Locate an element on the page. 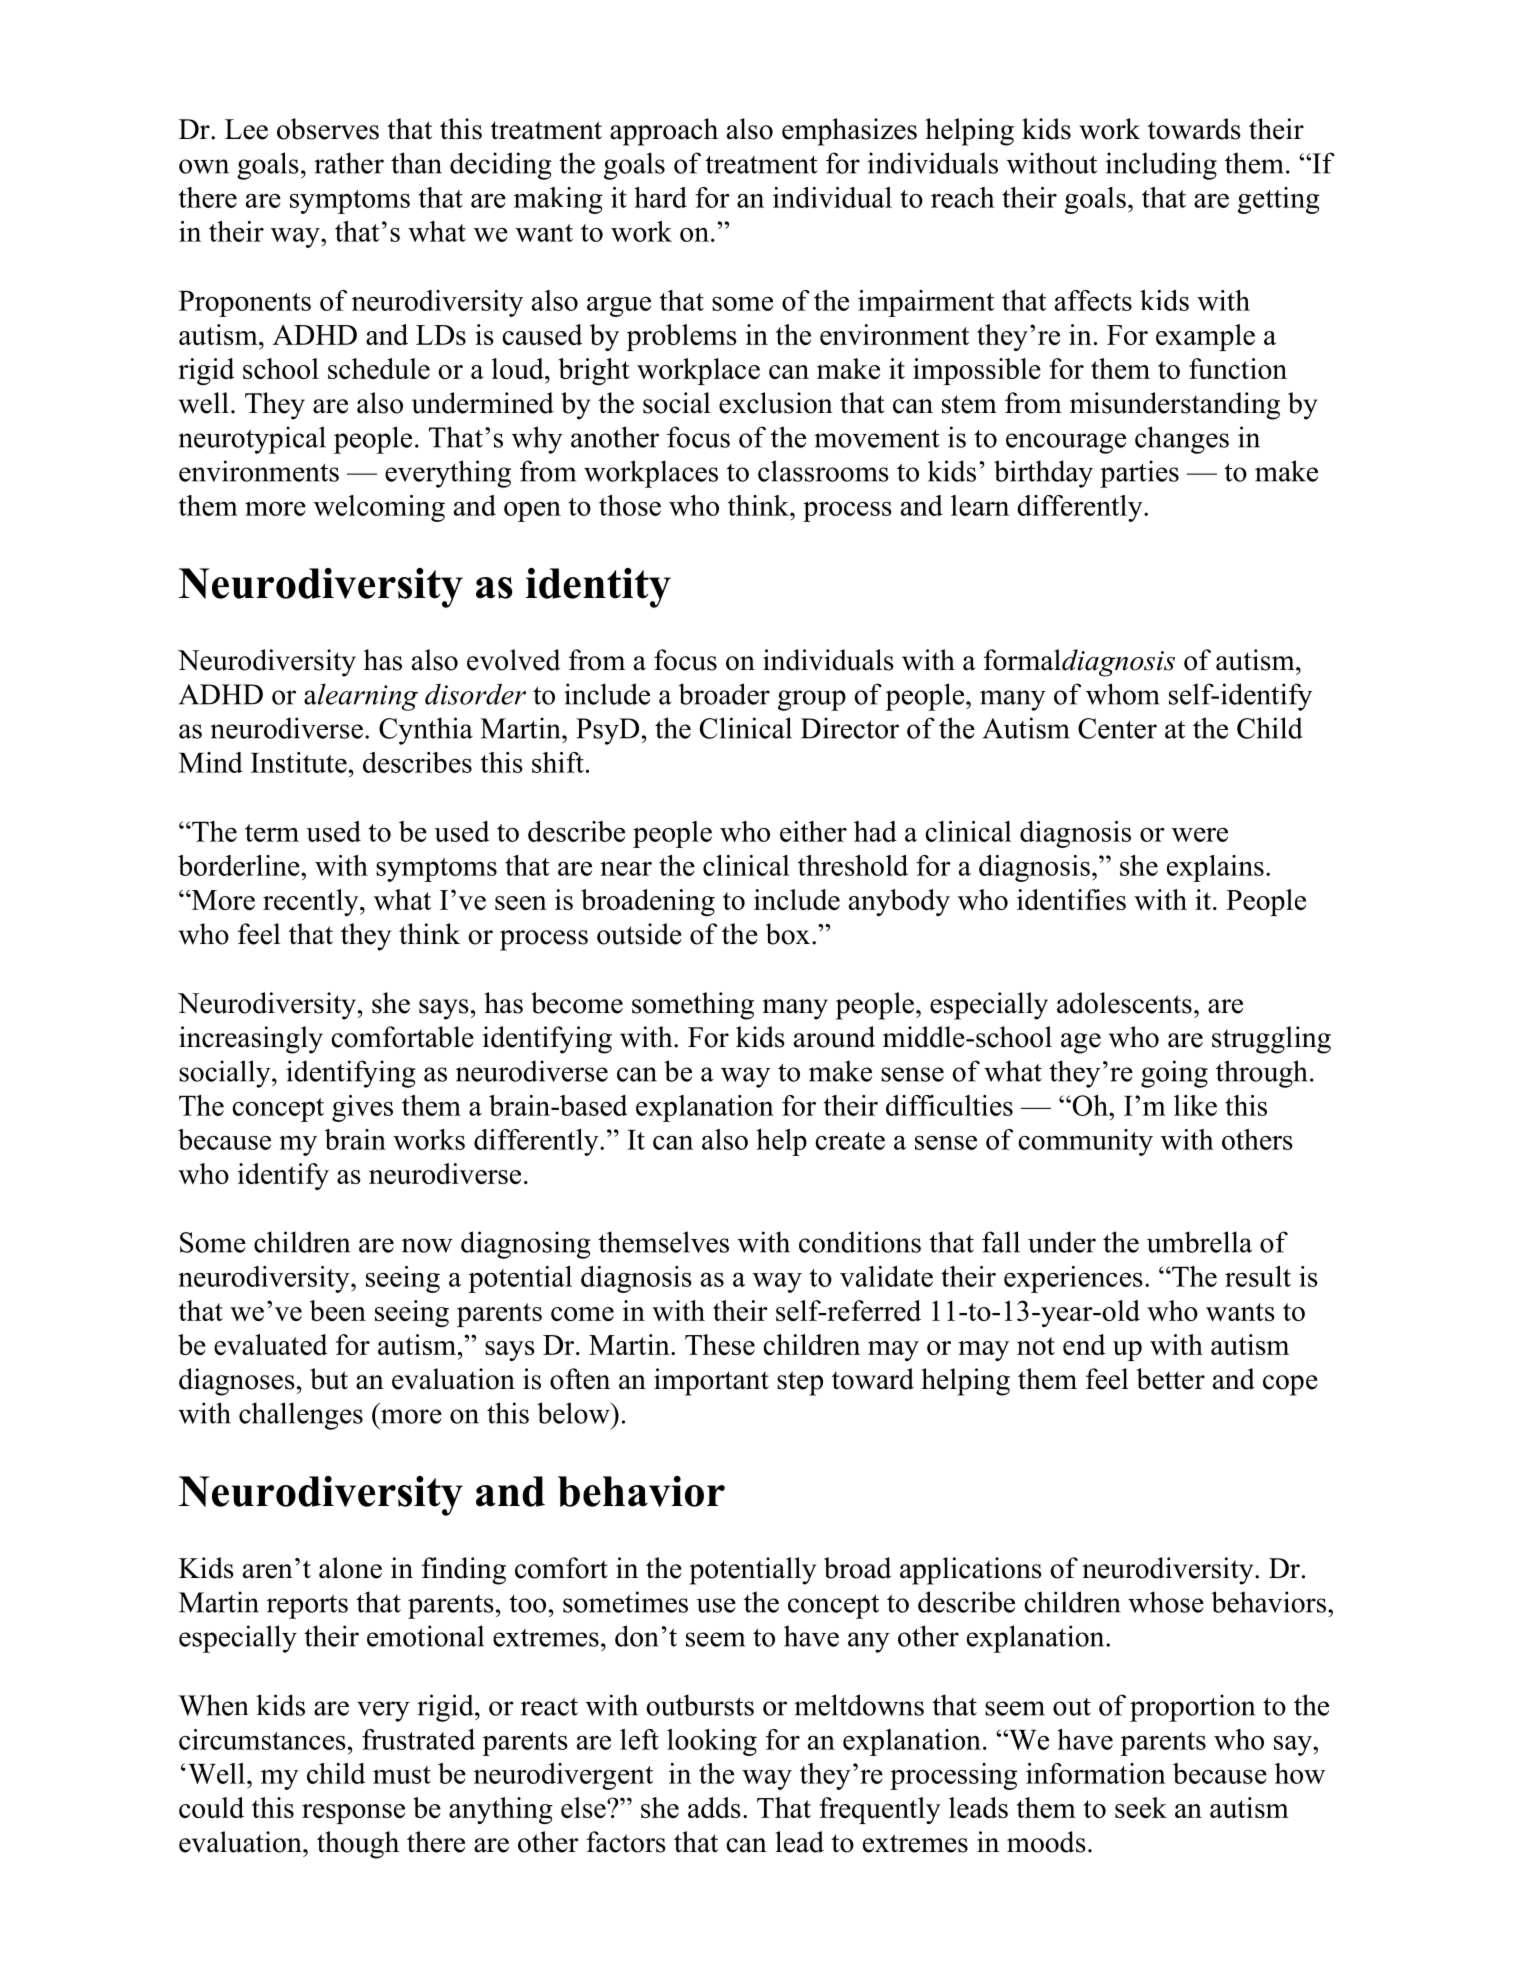 The height and width of the image is (1961, 1515). Center is located at coordinates (1117, 728).
